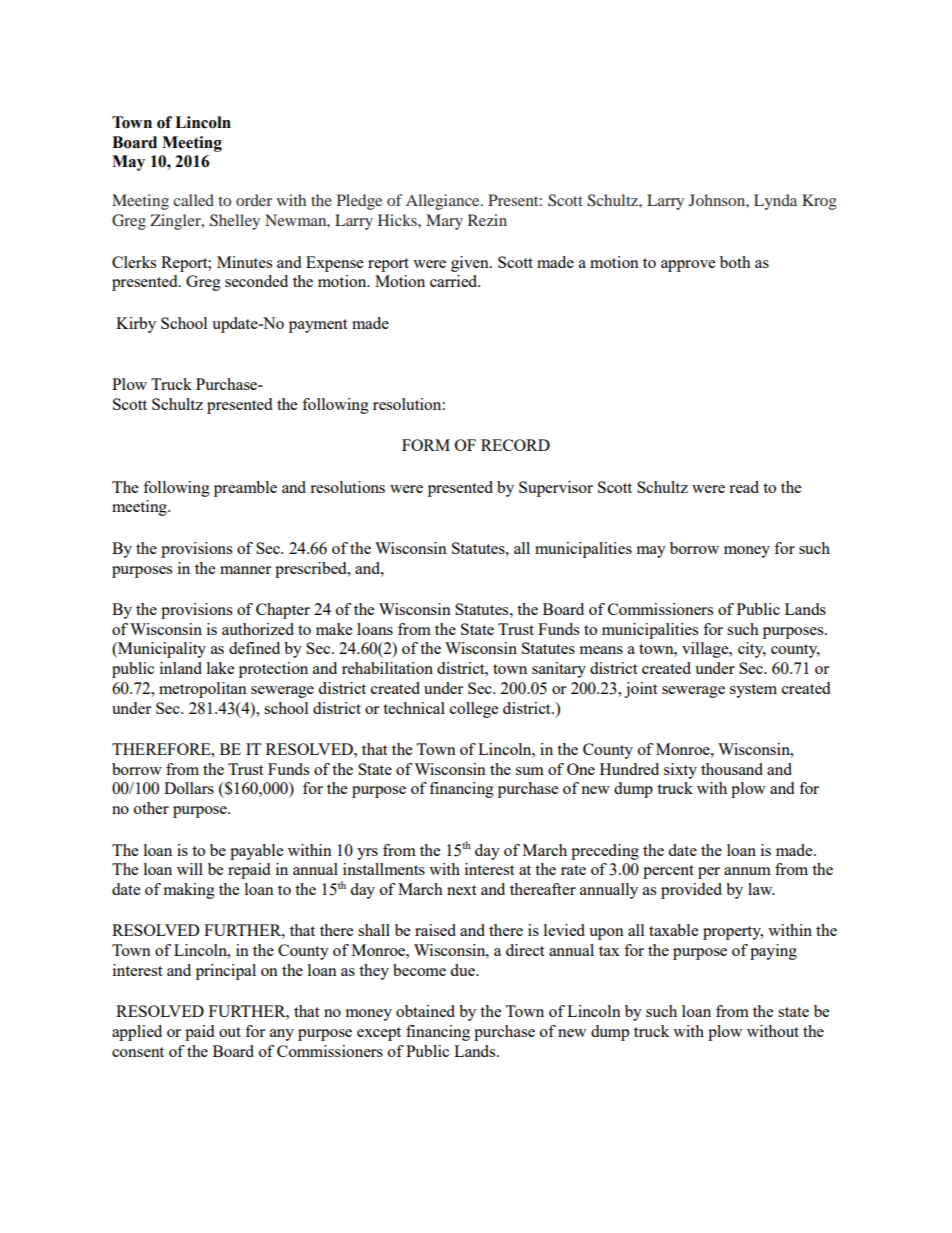  I want to click on Shelley, so click(235, 222).
